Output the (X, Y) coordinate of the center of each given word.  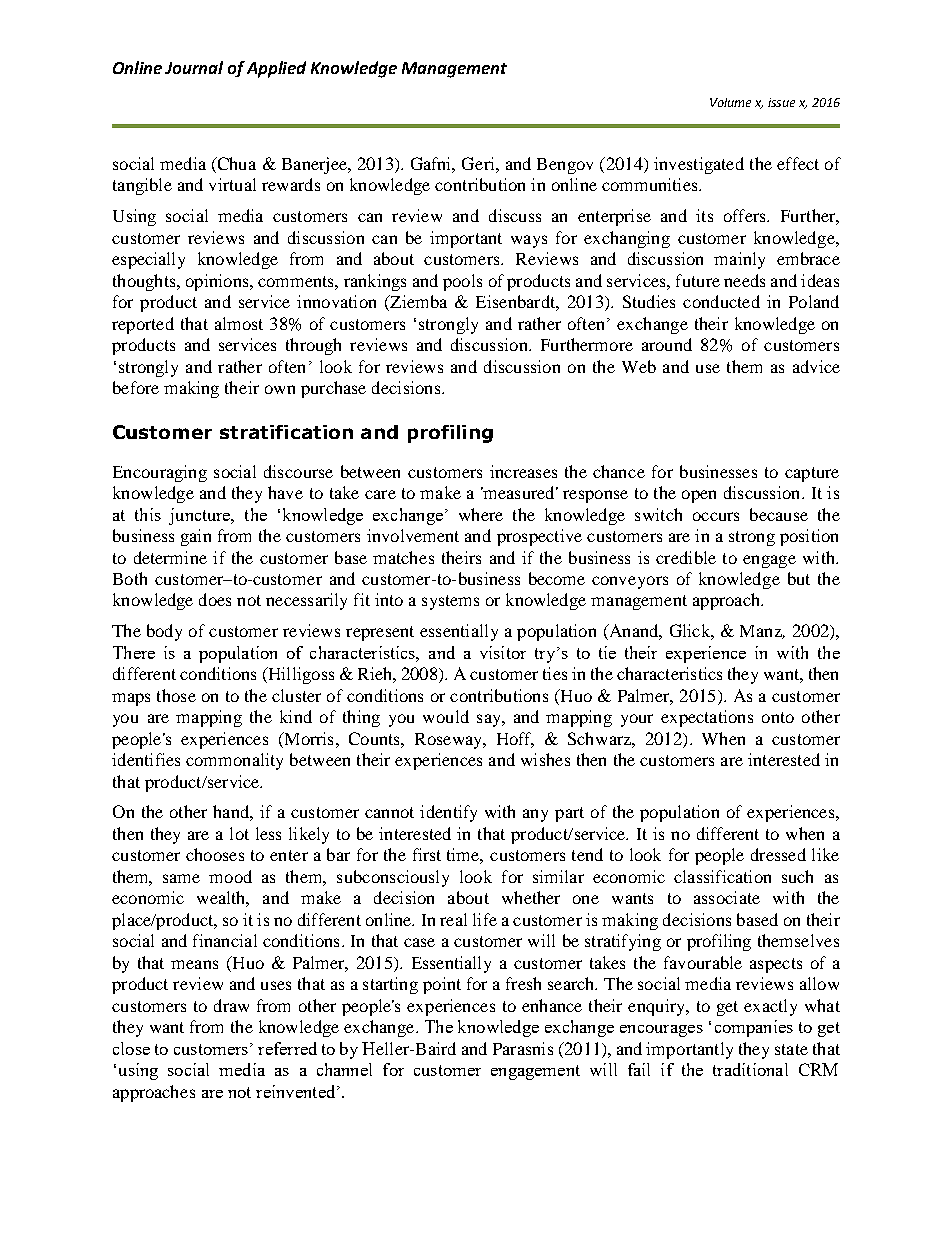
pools (462, 282)
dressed (778, 854)
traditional (750, 1069)
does (215, 599)
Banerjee (315, 165)
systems (450, 602)
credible (686, 557)
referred (287, 1048)
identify (448, 813)
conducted (721, 301)
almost (239, 323)
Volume (730, 102)
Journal (194, 67)
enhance (552, 1005)
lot (239, 833)
